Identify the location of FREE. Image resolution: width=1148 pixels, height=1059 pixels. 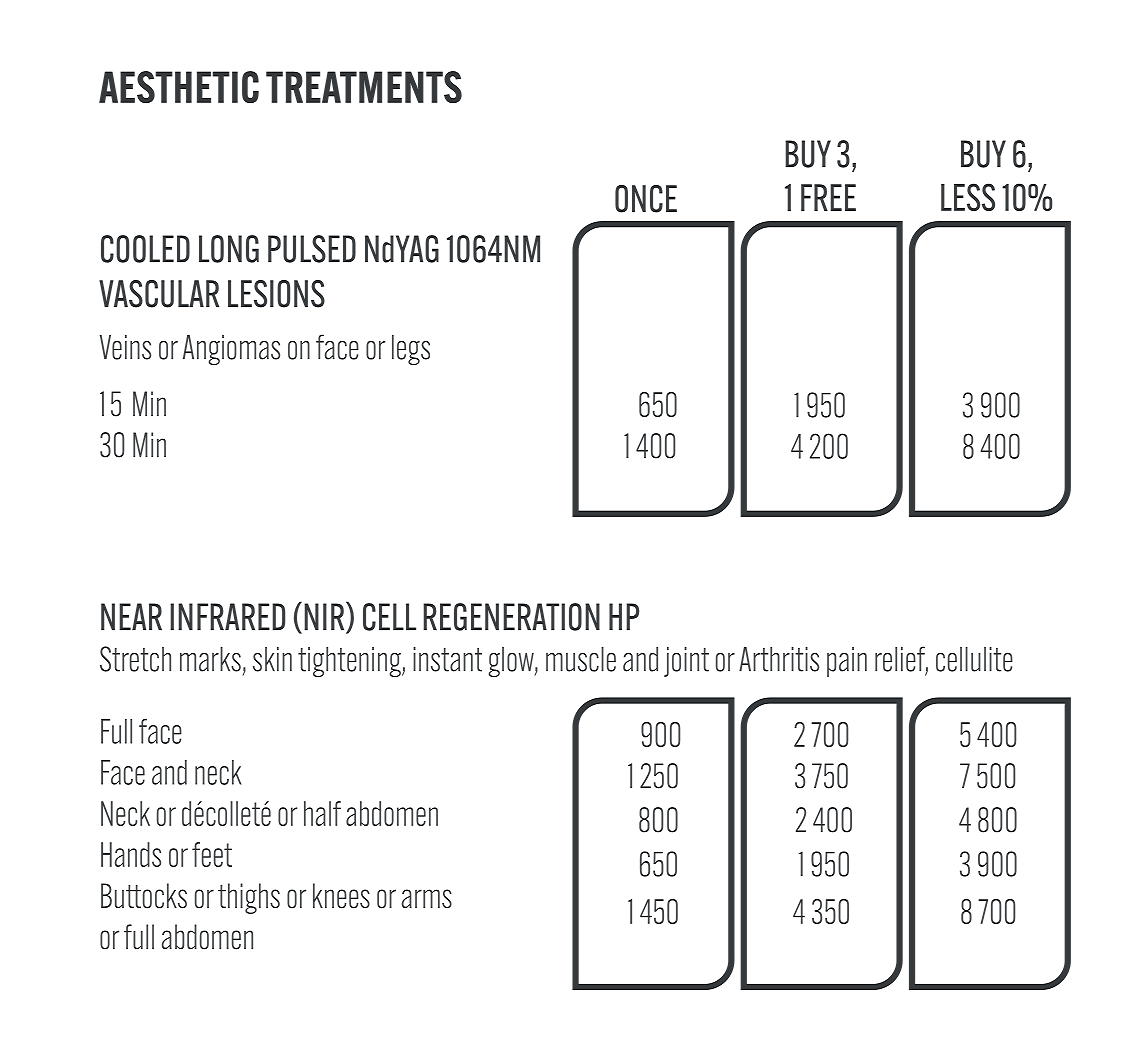
(828, 197).
